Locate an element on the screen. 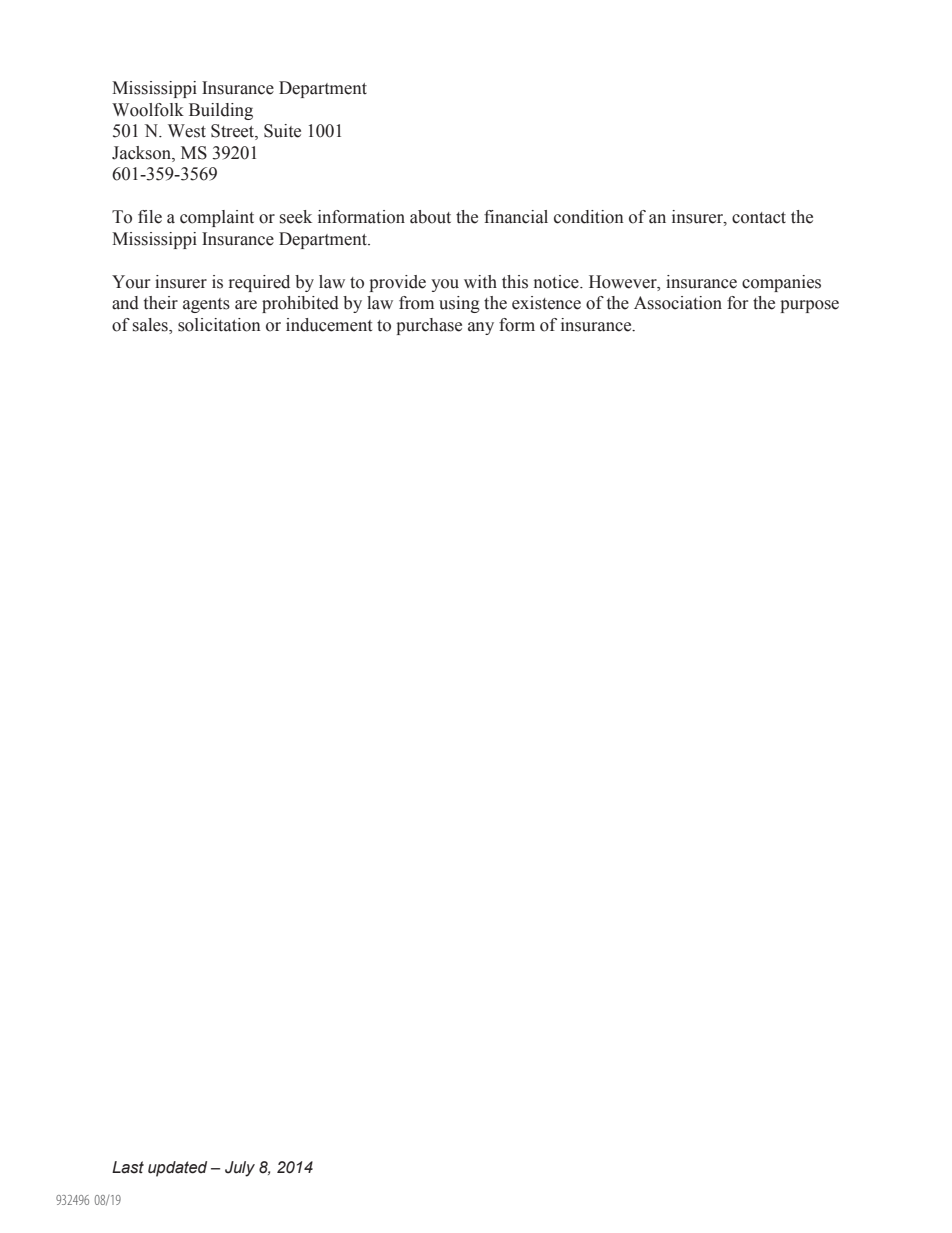 This screenshot has height=1233, width=952. purpose is located at coordinates (809, 306).
